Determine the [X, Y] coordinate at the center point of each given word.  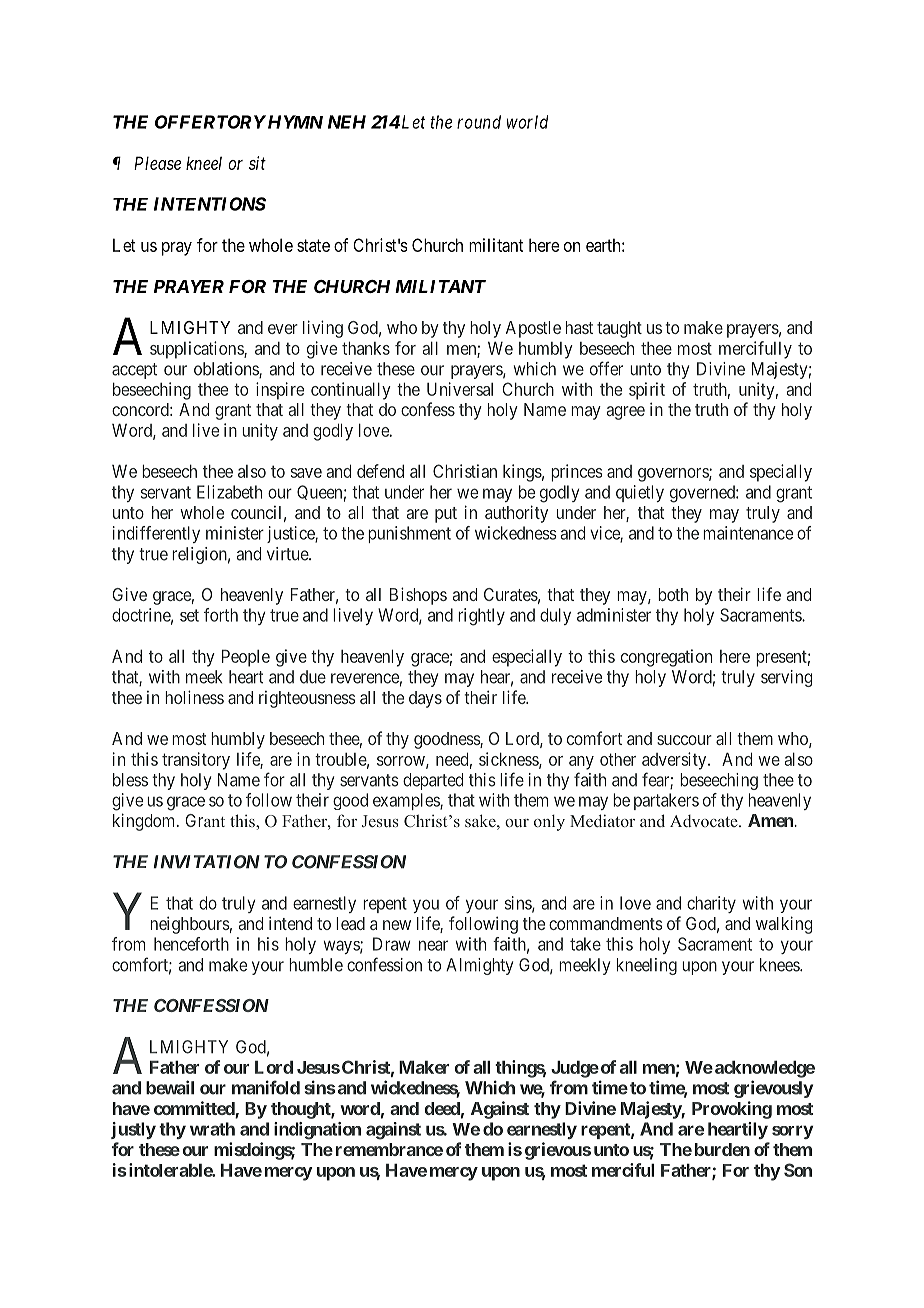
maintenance [748, 533]
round [479, 122]
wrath [212, 1129]
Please [157, 163]
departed [433, 781]
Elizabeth [229, 492]
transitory [196, 761]
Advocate [705, 821]
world [527, 122]
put [446, 515]
